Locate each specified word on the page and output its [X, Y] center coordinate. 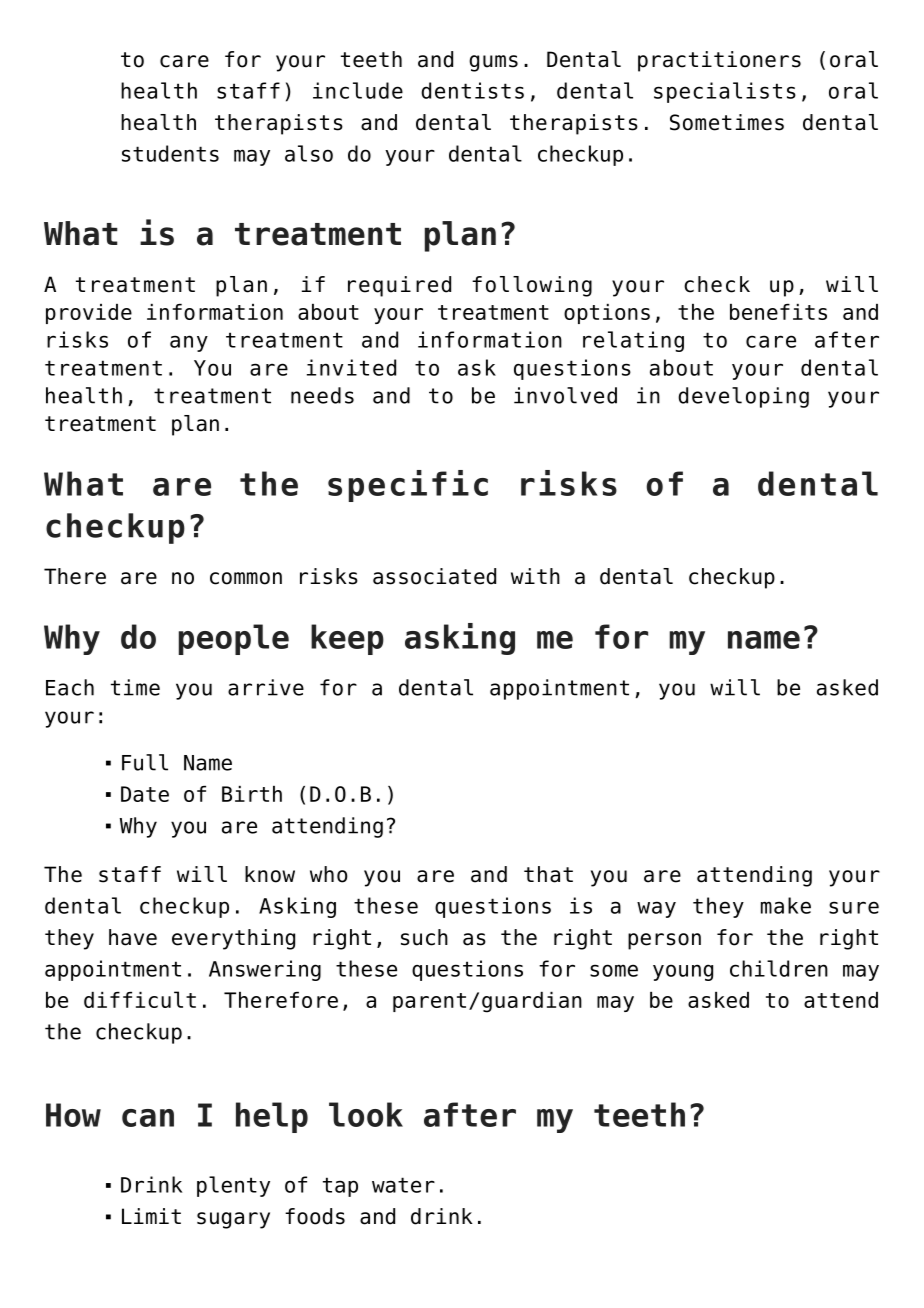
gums [493, 63]
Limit [151, 1216]
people [234, 639]
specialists [725, 92]
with [535, 576]
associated [434, 576]
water [403, 1185]
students [170, 153]
